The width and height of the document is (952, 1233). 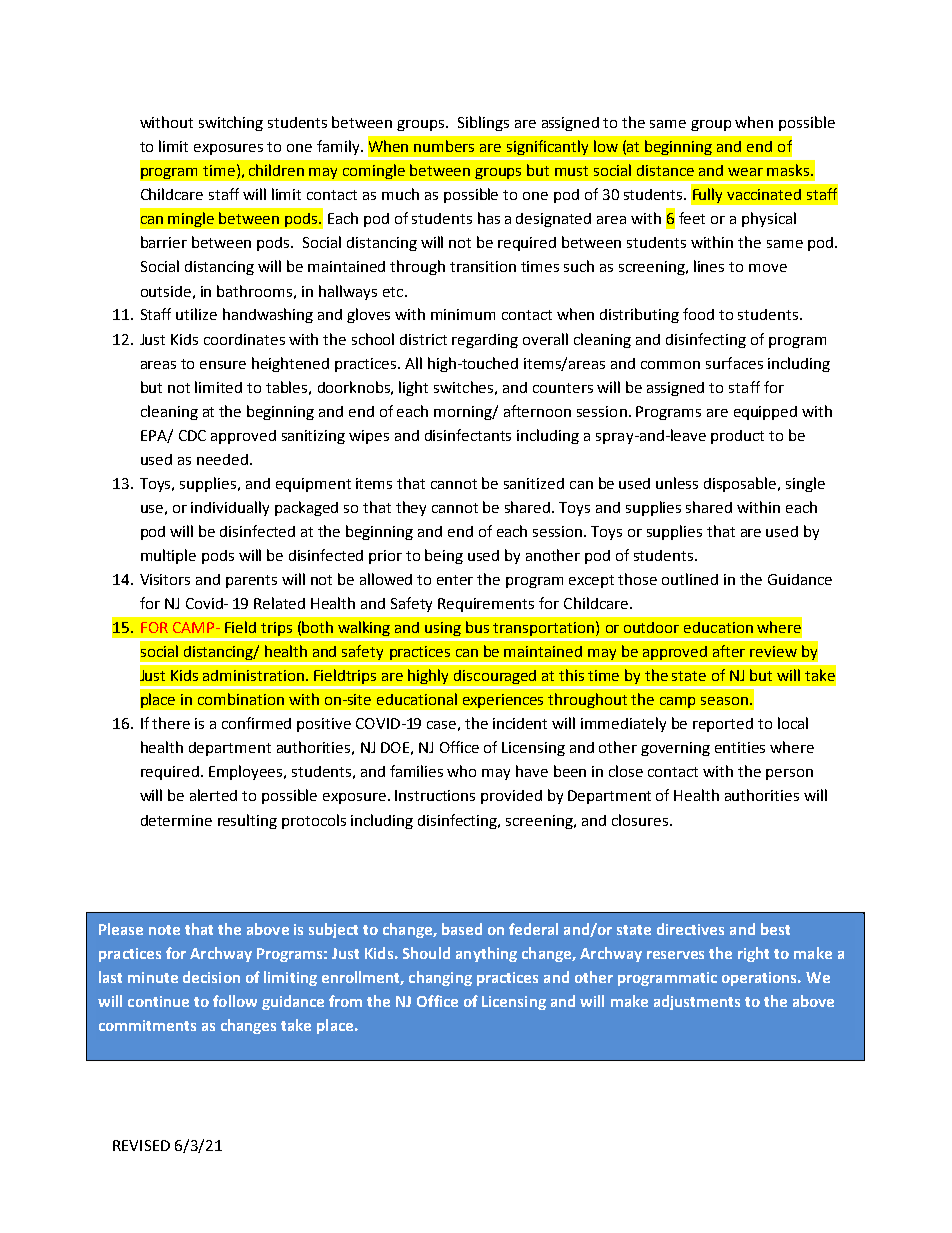 I want to click on numbers, so click(x=444, y=146).
